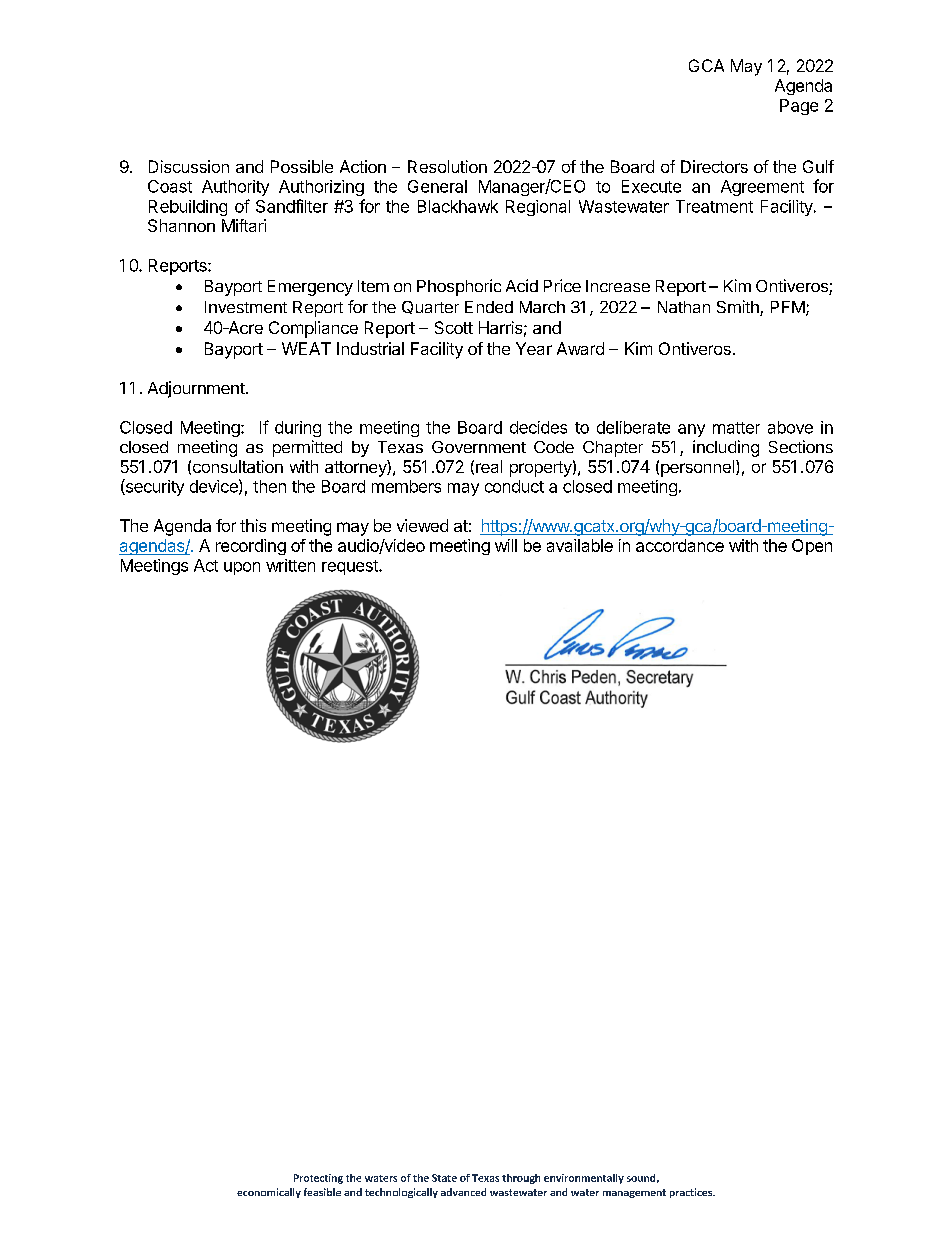 This screenshot has width=952, height=1233. Describe the element at coordinates (506, 545) in the screenshot. I see `will` at that location.
